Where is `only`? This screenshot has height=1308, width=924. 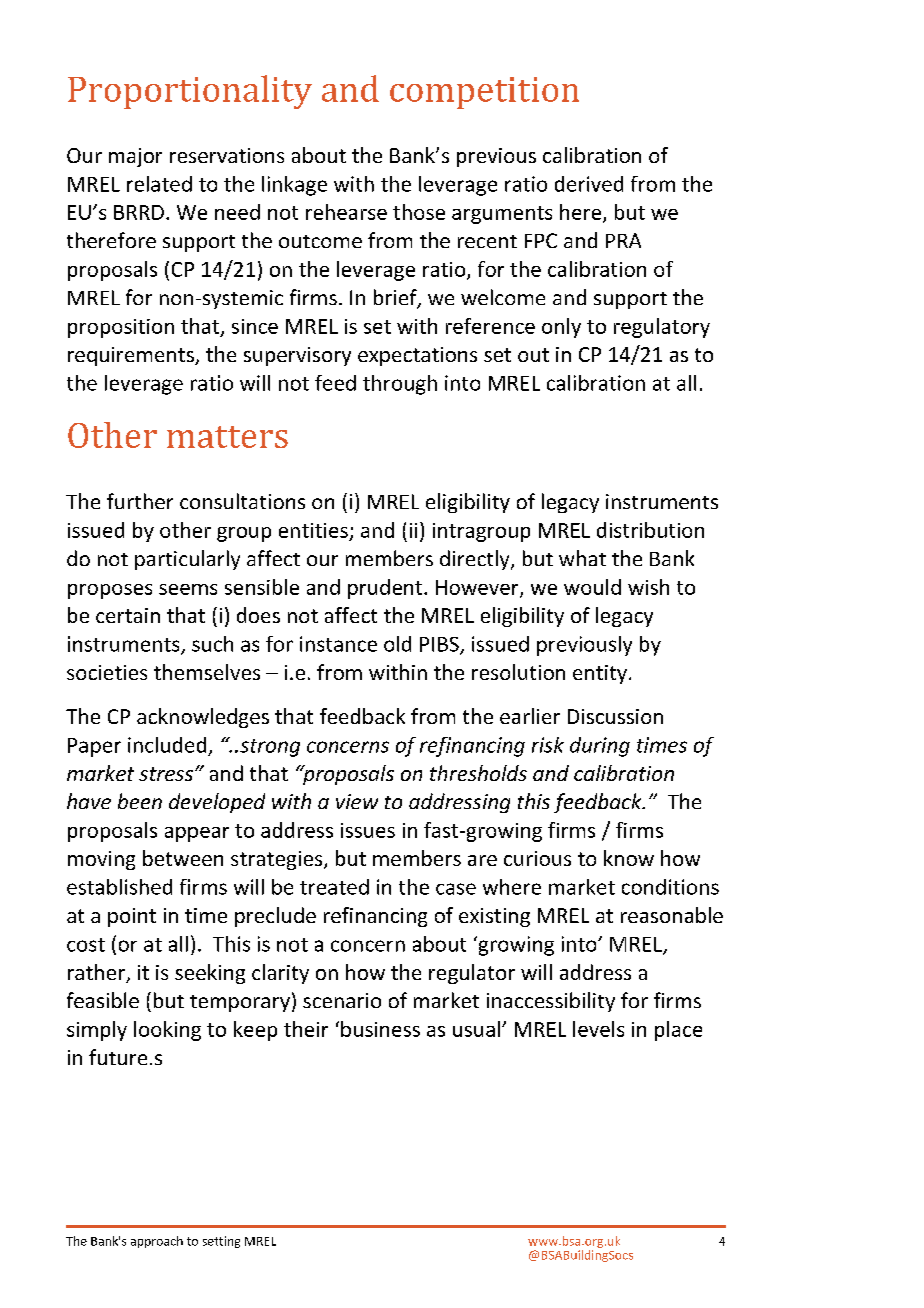 only is located at coordinates (561, 328).
